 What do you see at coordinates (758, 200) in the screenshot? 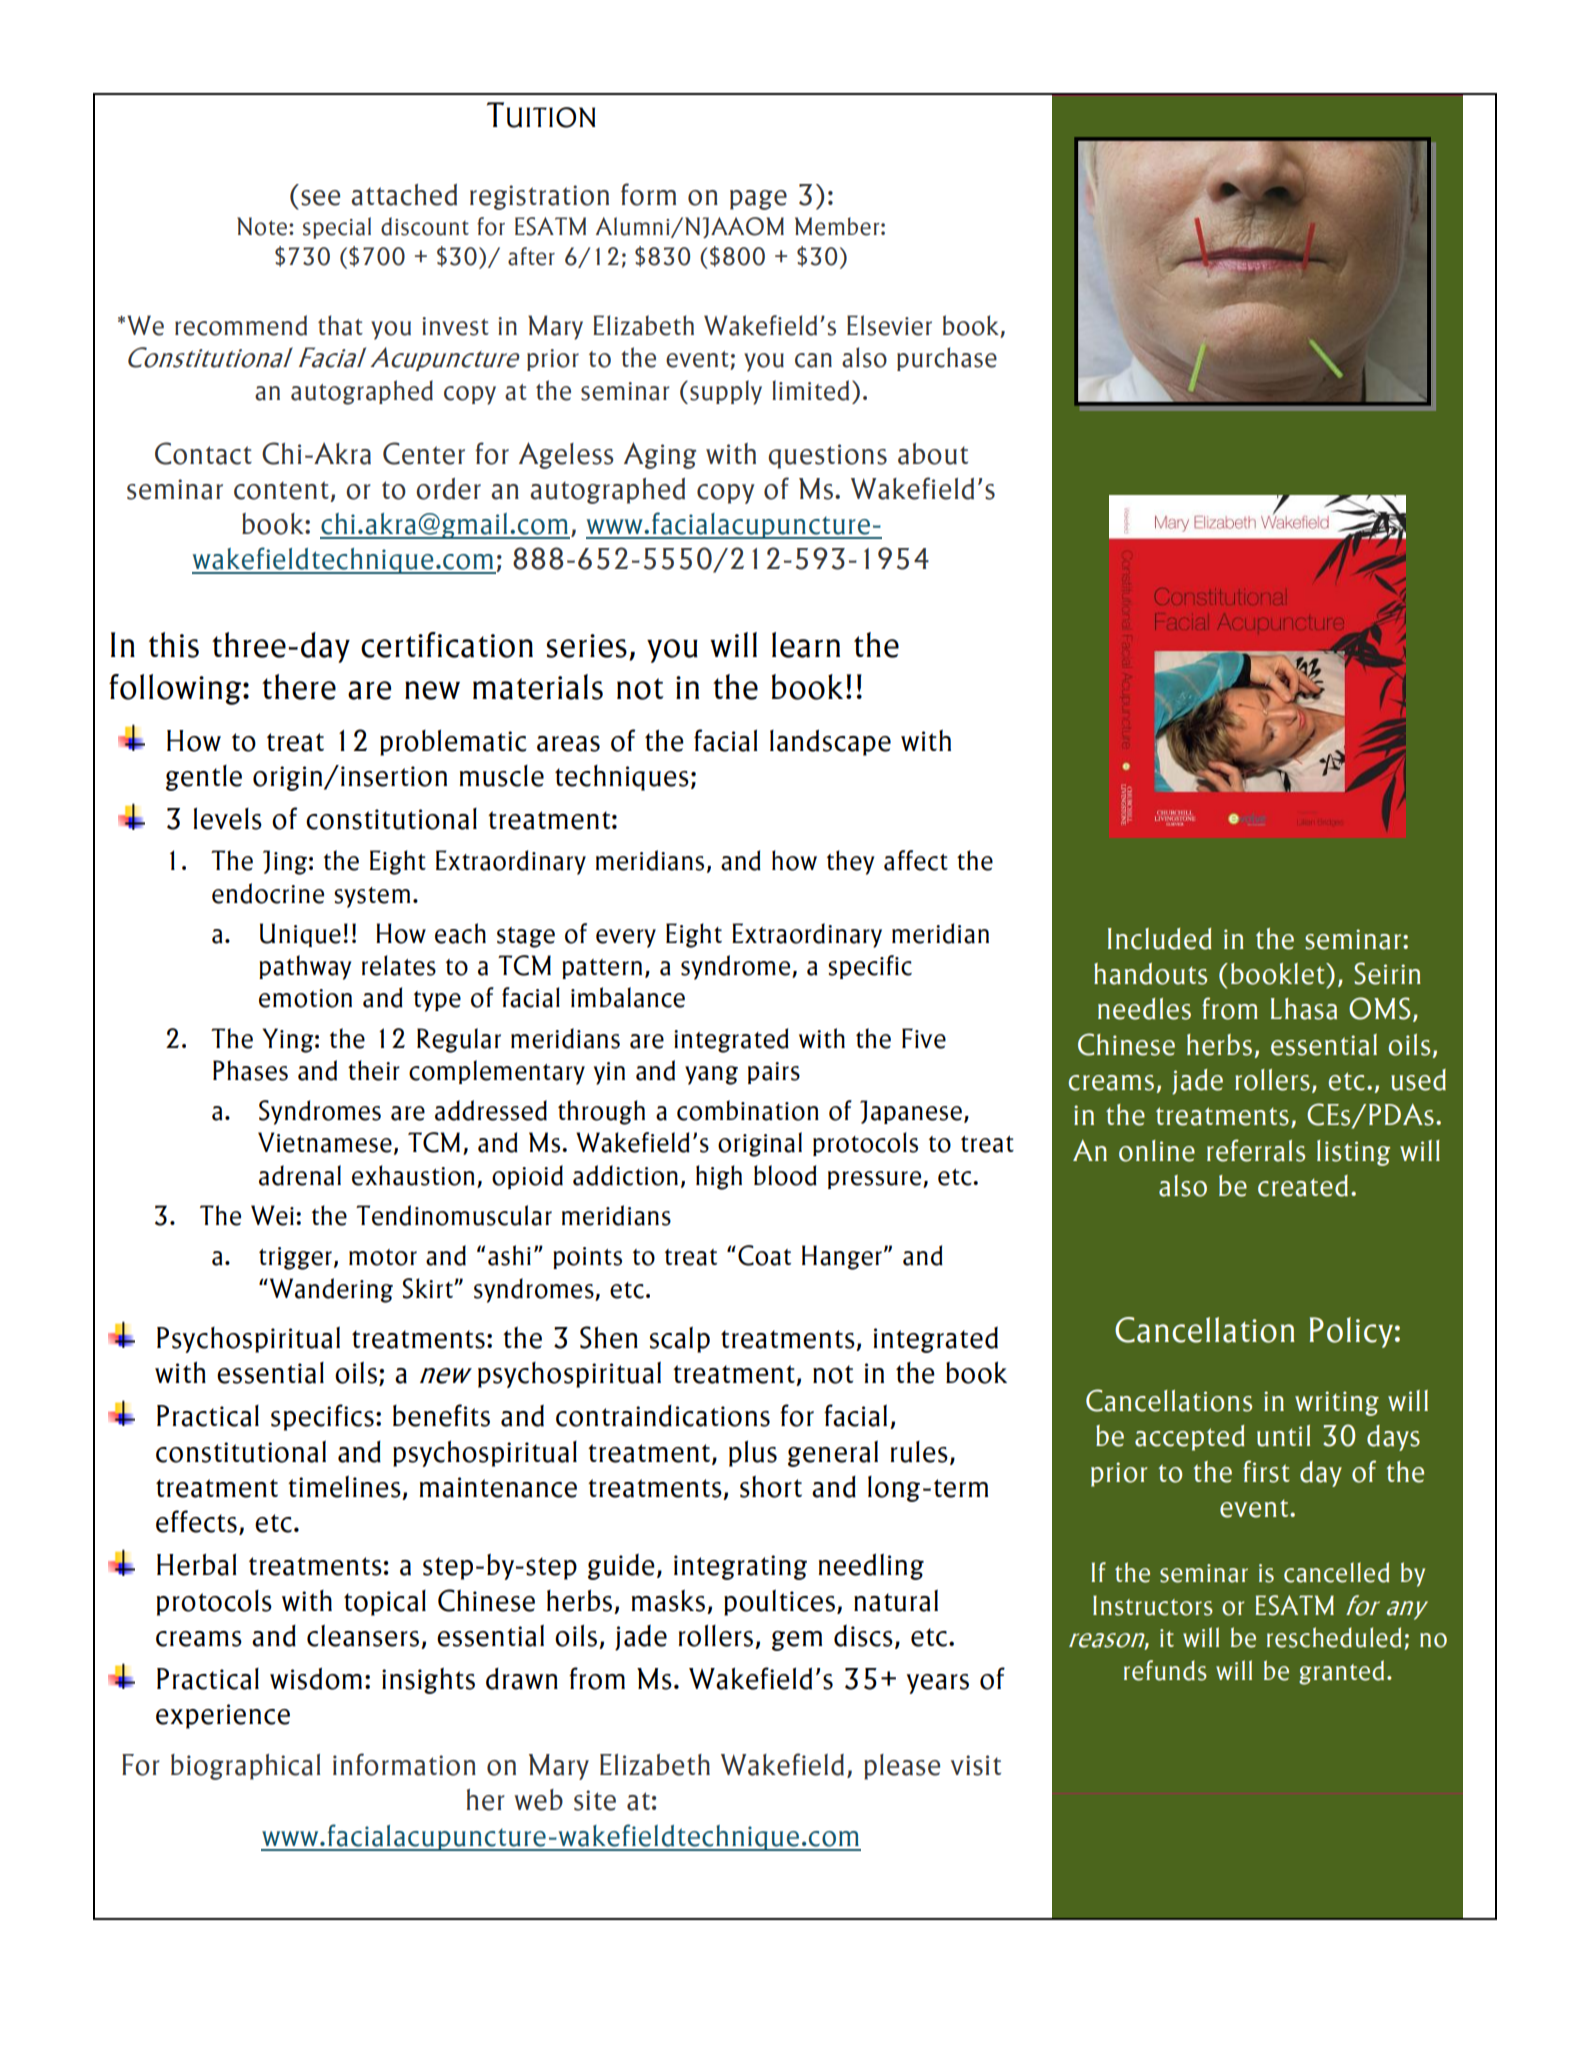
I see `page` at bounding box center [758, 200].
